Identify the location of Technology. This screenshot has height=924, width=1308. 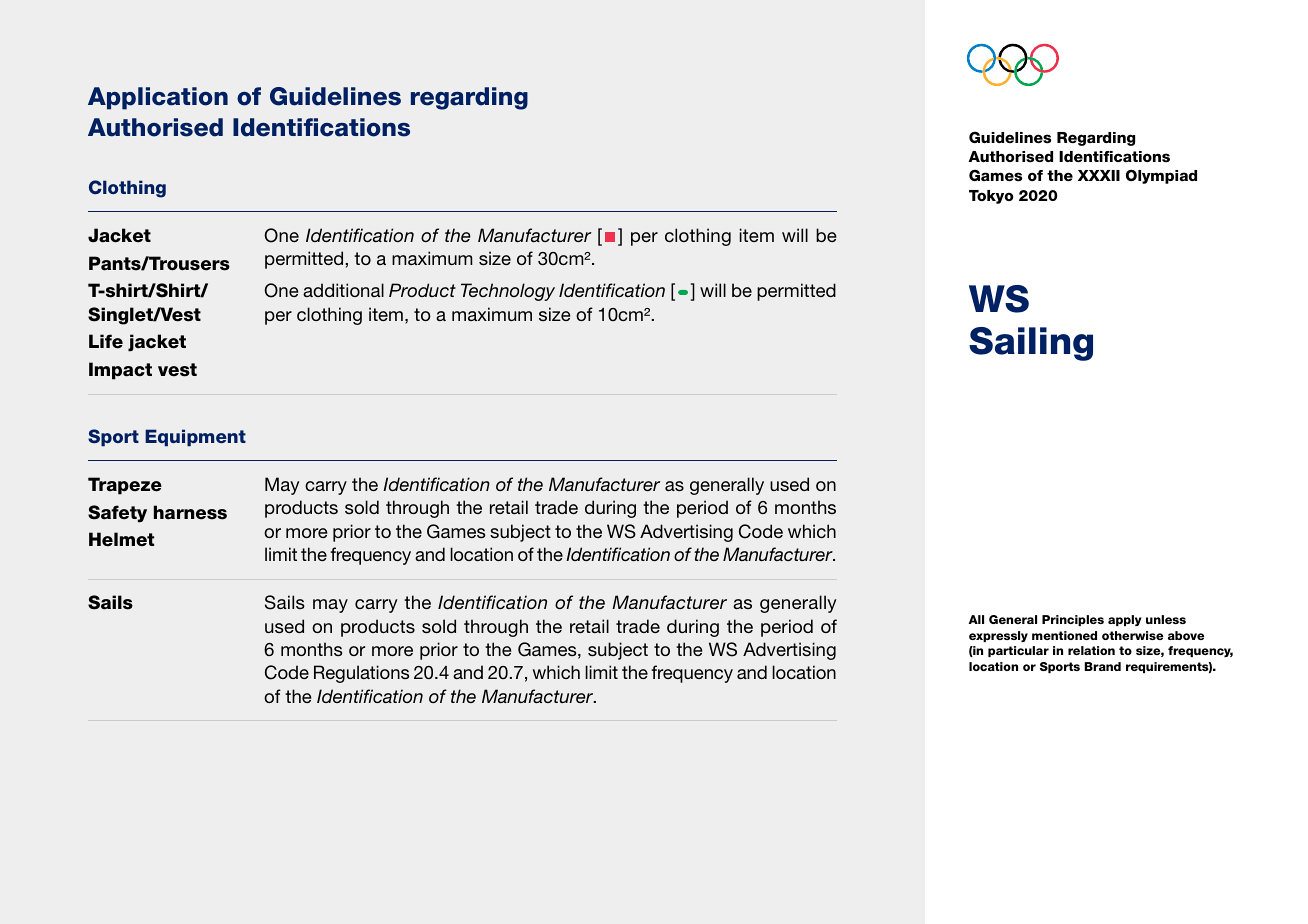
(508, 292).
